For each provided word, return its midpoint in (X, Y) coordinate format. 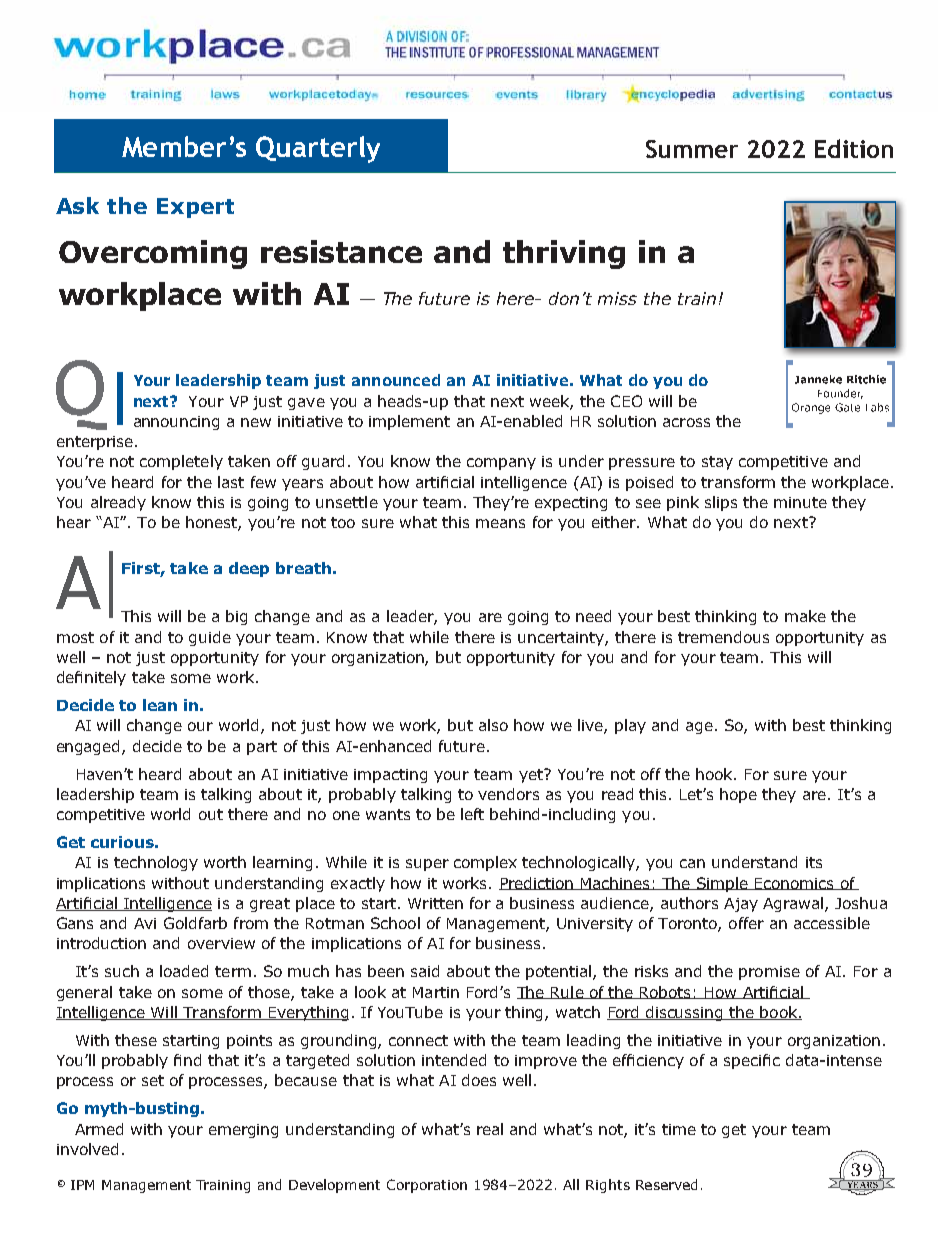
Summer (692, 149)
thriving (564, 254)
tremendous (723, 637)
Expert (195, 208)
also (493, 725)
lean (160, 705)
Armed (99, 1129)
